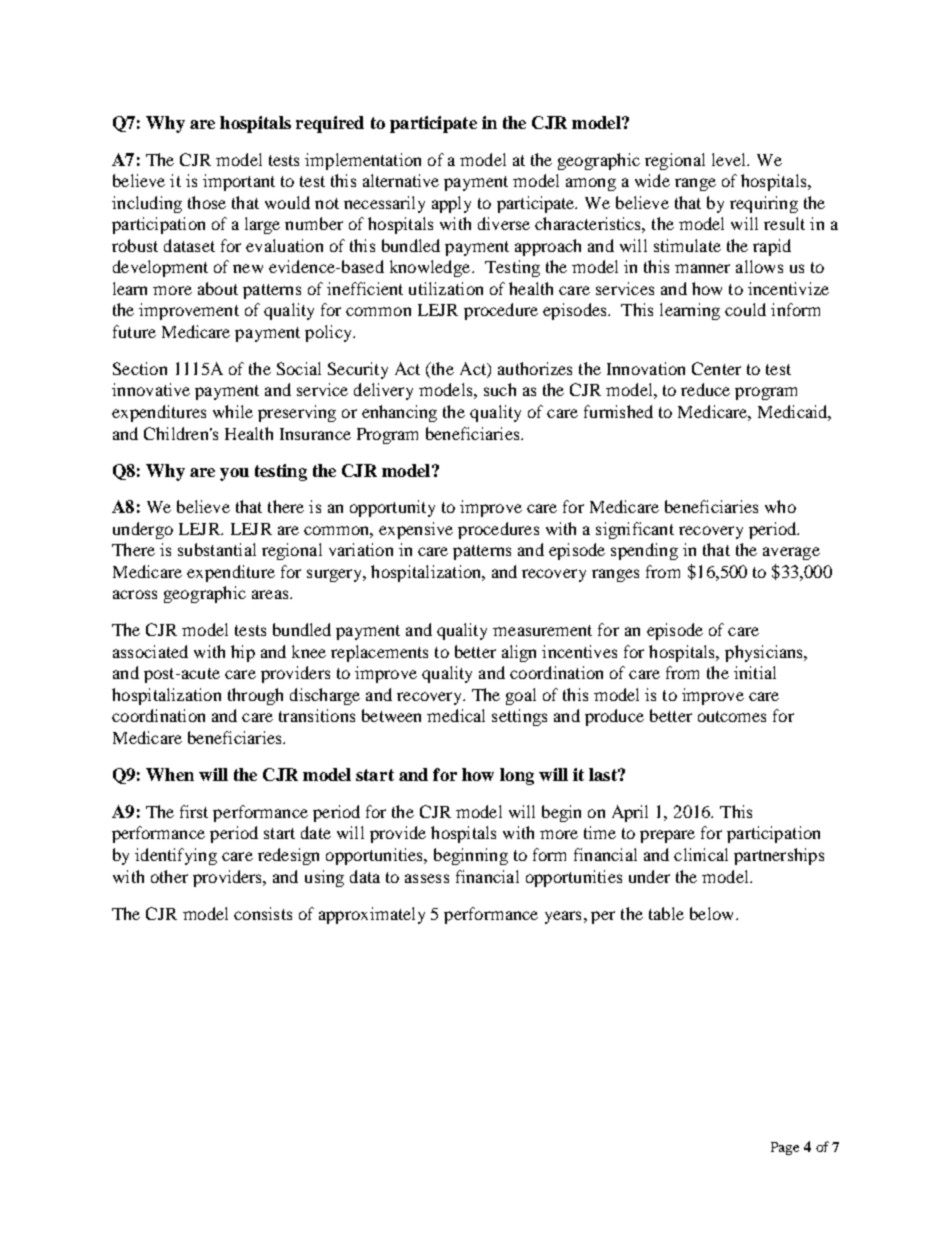 The width and height of the document is (952, 1233). What do you see at coordinates (667, 836) in the document?
I see `prepare` at bounding box center [667, 836].
